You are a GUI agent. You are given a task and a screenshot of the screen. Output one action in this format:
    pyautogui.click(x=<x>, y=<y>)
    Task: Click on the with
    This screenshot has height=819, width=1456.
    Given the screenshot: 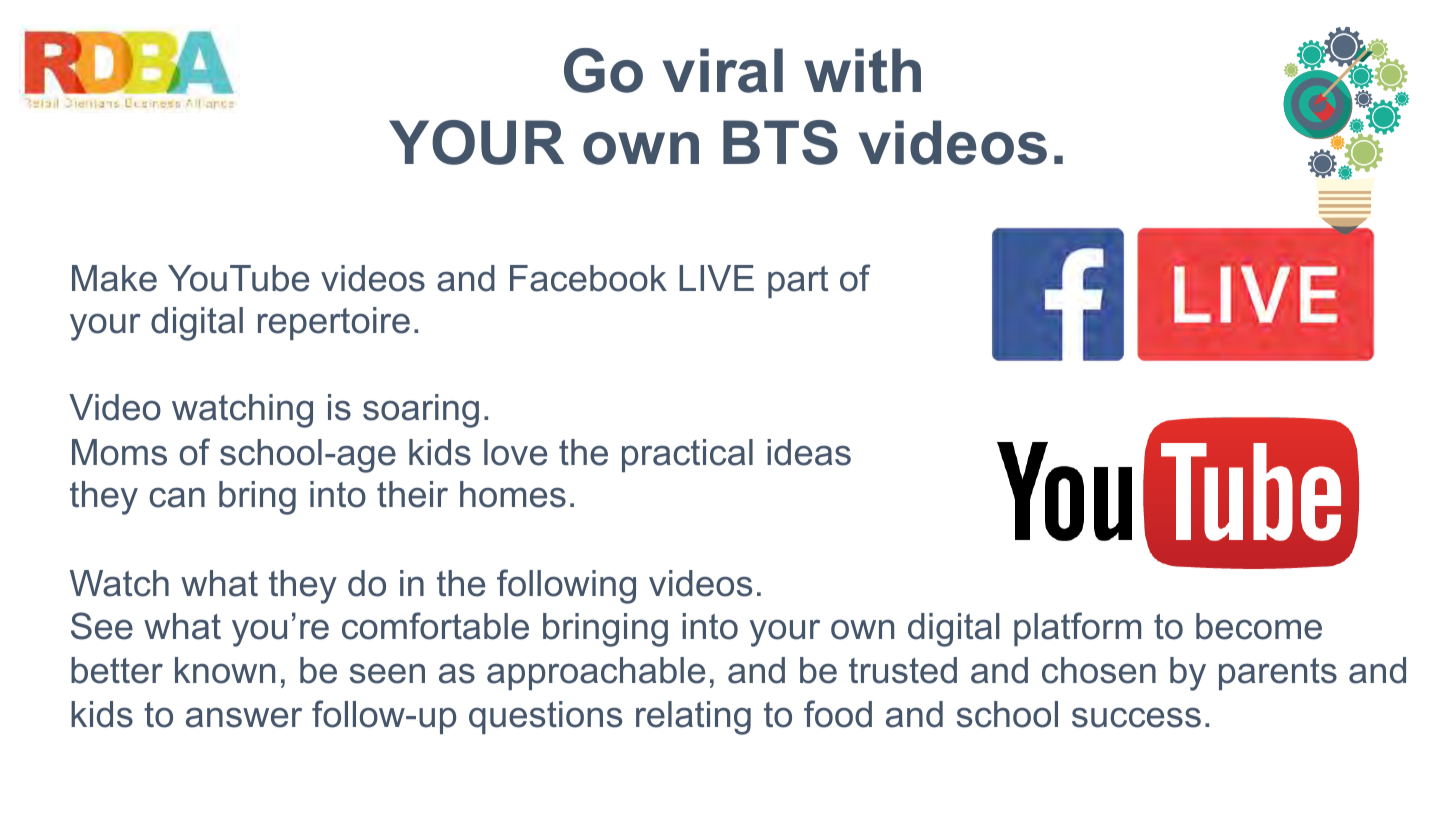 What is the action you would take?
    pyautogui.click(x=862, y=70)
